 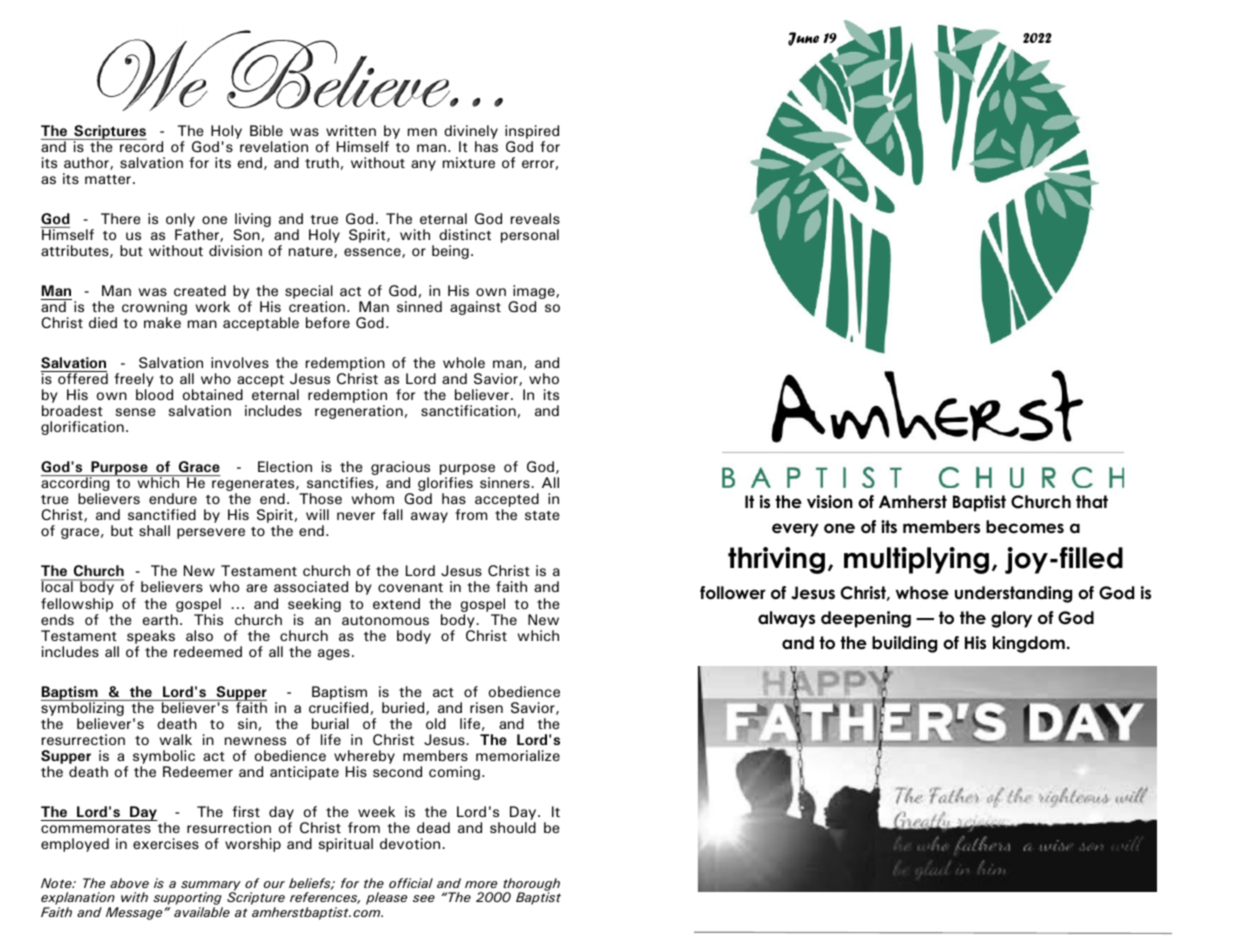 I want to click on sinners, so click(x=506, y=482).
